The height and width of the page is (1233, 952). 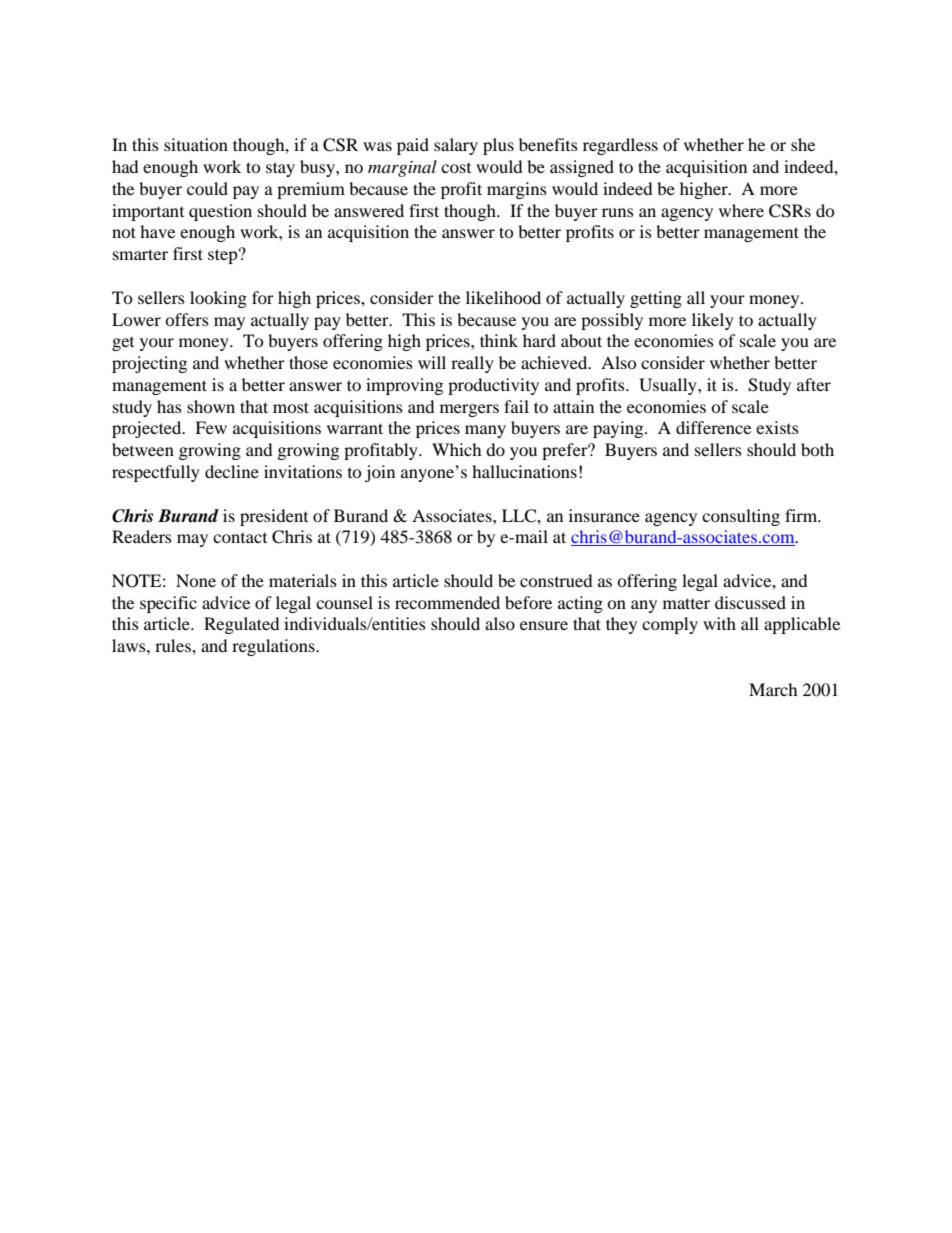 I want to click on mergers, so click(x=469, y=410).
